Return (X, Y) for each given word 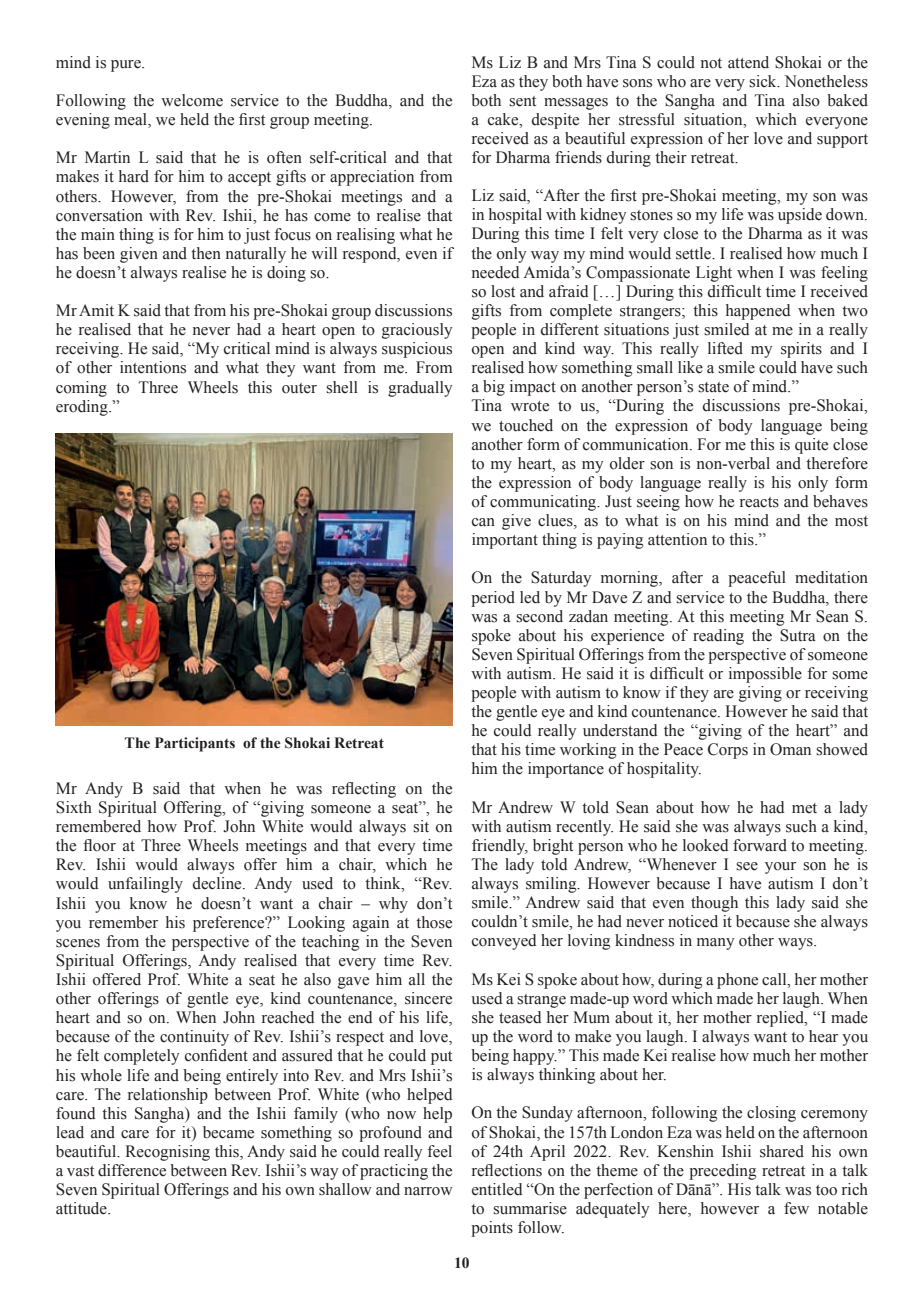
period (493, 599)
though (714, 904)
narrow (428, 1191)
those (434, 922)
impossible (765, 675)
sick (764, 81)
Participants (195, 744)
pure (127, 66)
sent (522, 101)
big (494, 388)
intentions (153, 367)
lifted (725, 348)
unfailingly (145, 885)
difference (132, 1170)
